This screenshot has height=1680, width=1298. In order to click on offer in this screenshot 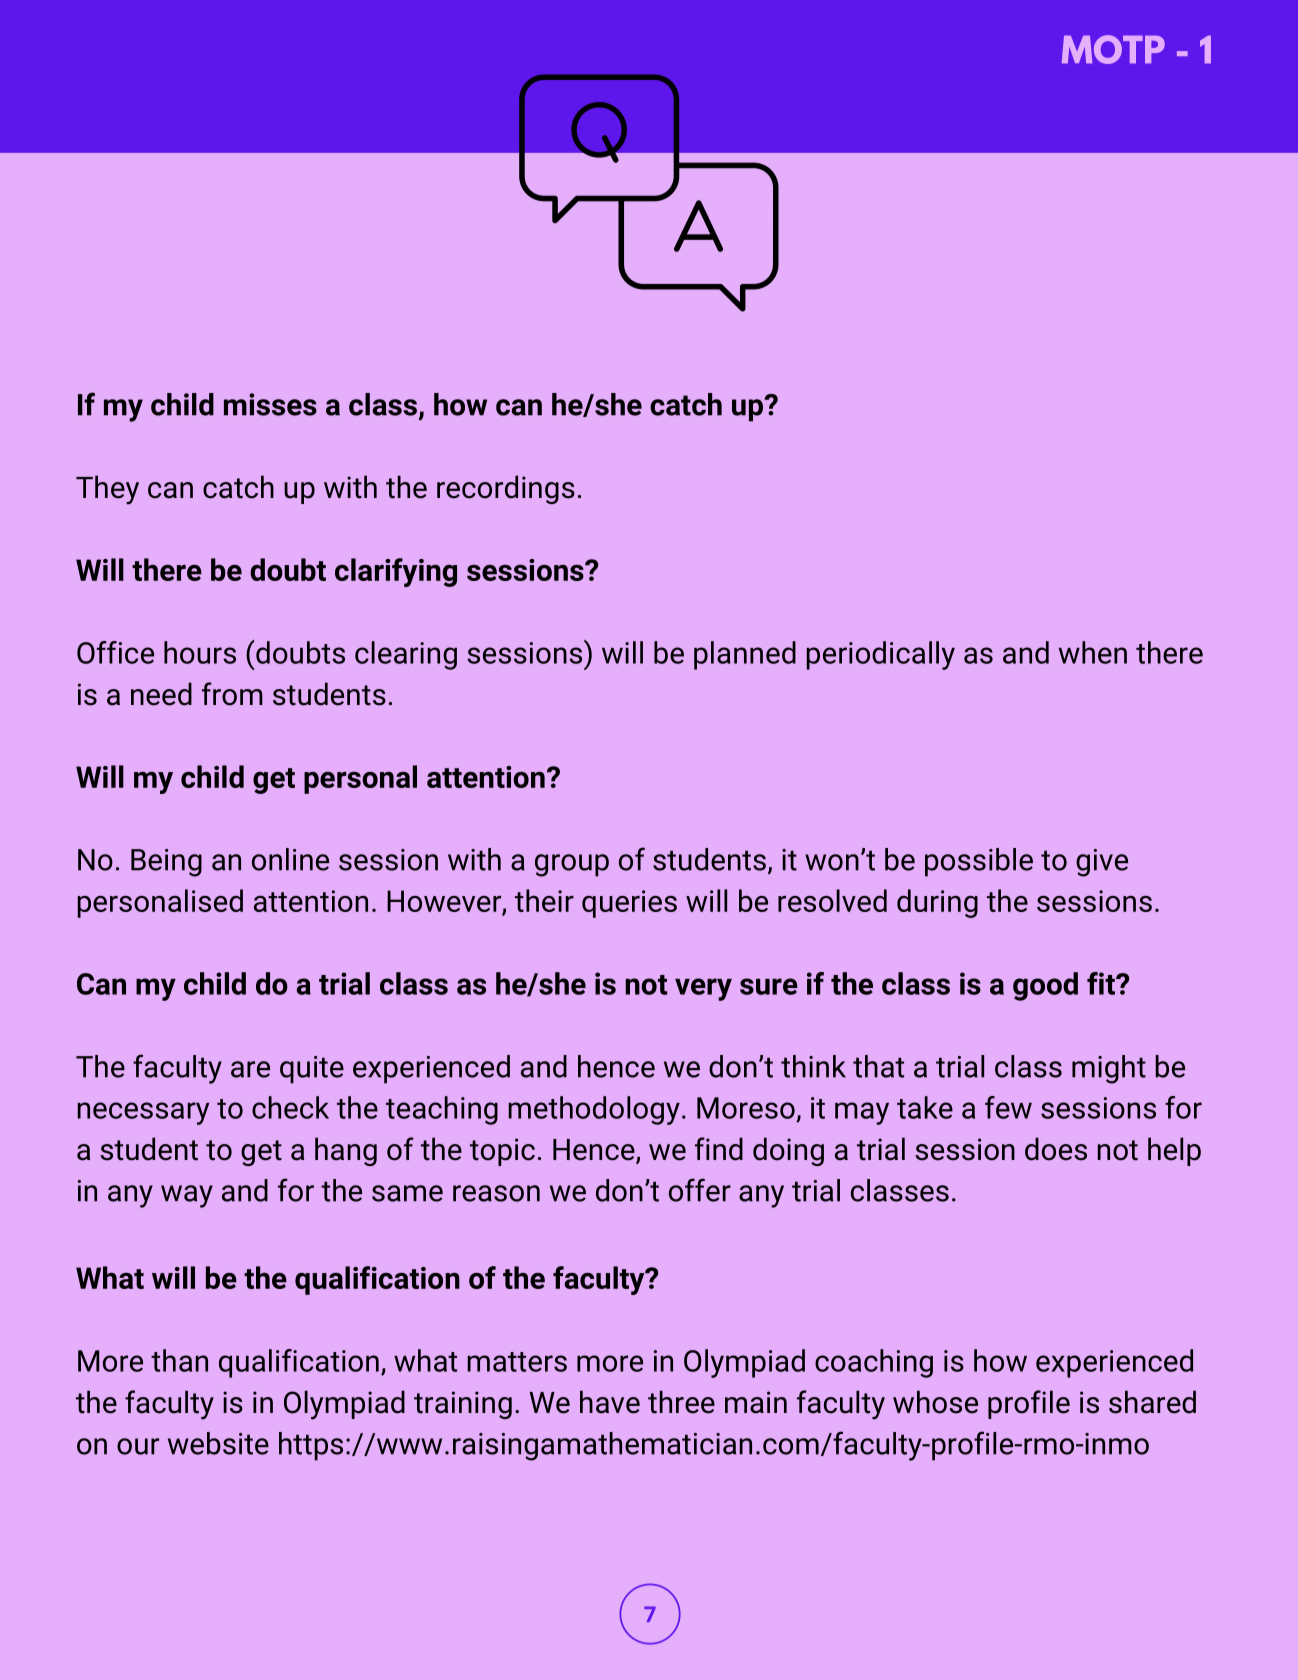, I will do `click(700, 1190)`.
